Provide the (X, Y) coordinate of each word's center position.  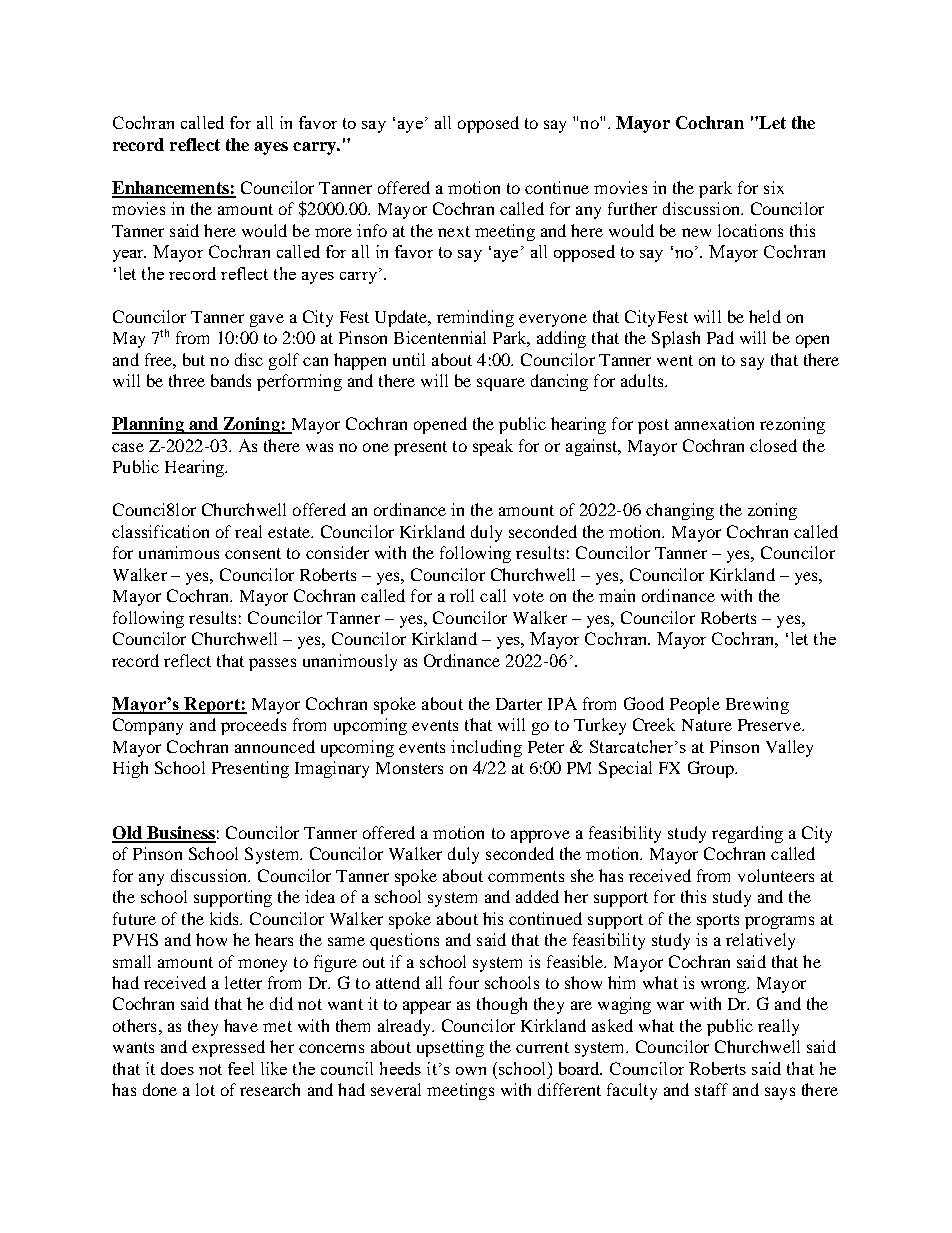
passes (272, 664)
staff (711, 1089)
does (177, 1068)
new (696, 232)
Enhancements (171, 189)
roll (462, 595)
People (695, 705)
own (471, 1071)
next (454, 231)
